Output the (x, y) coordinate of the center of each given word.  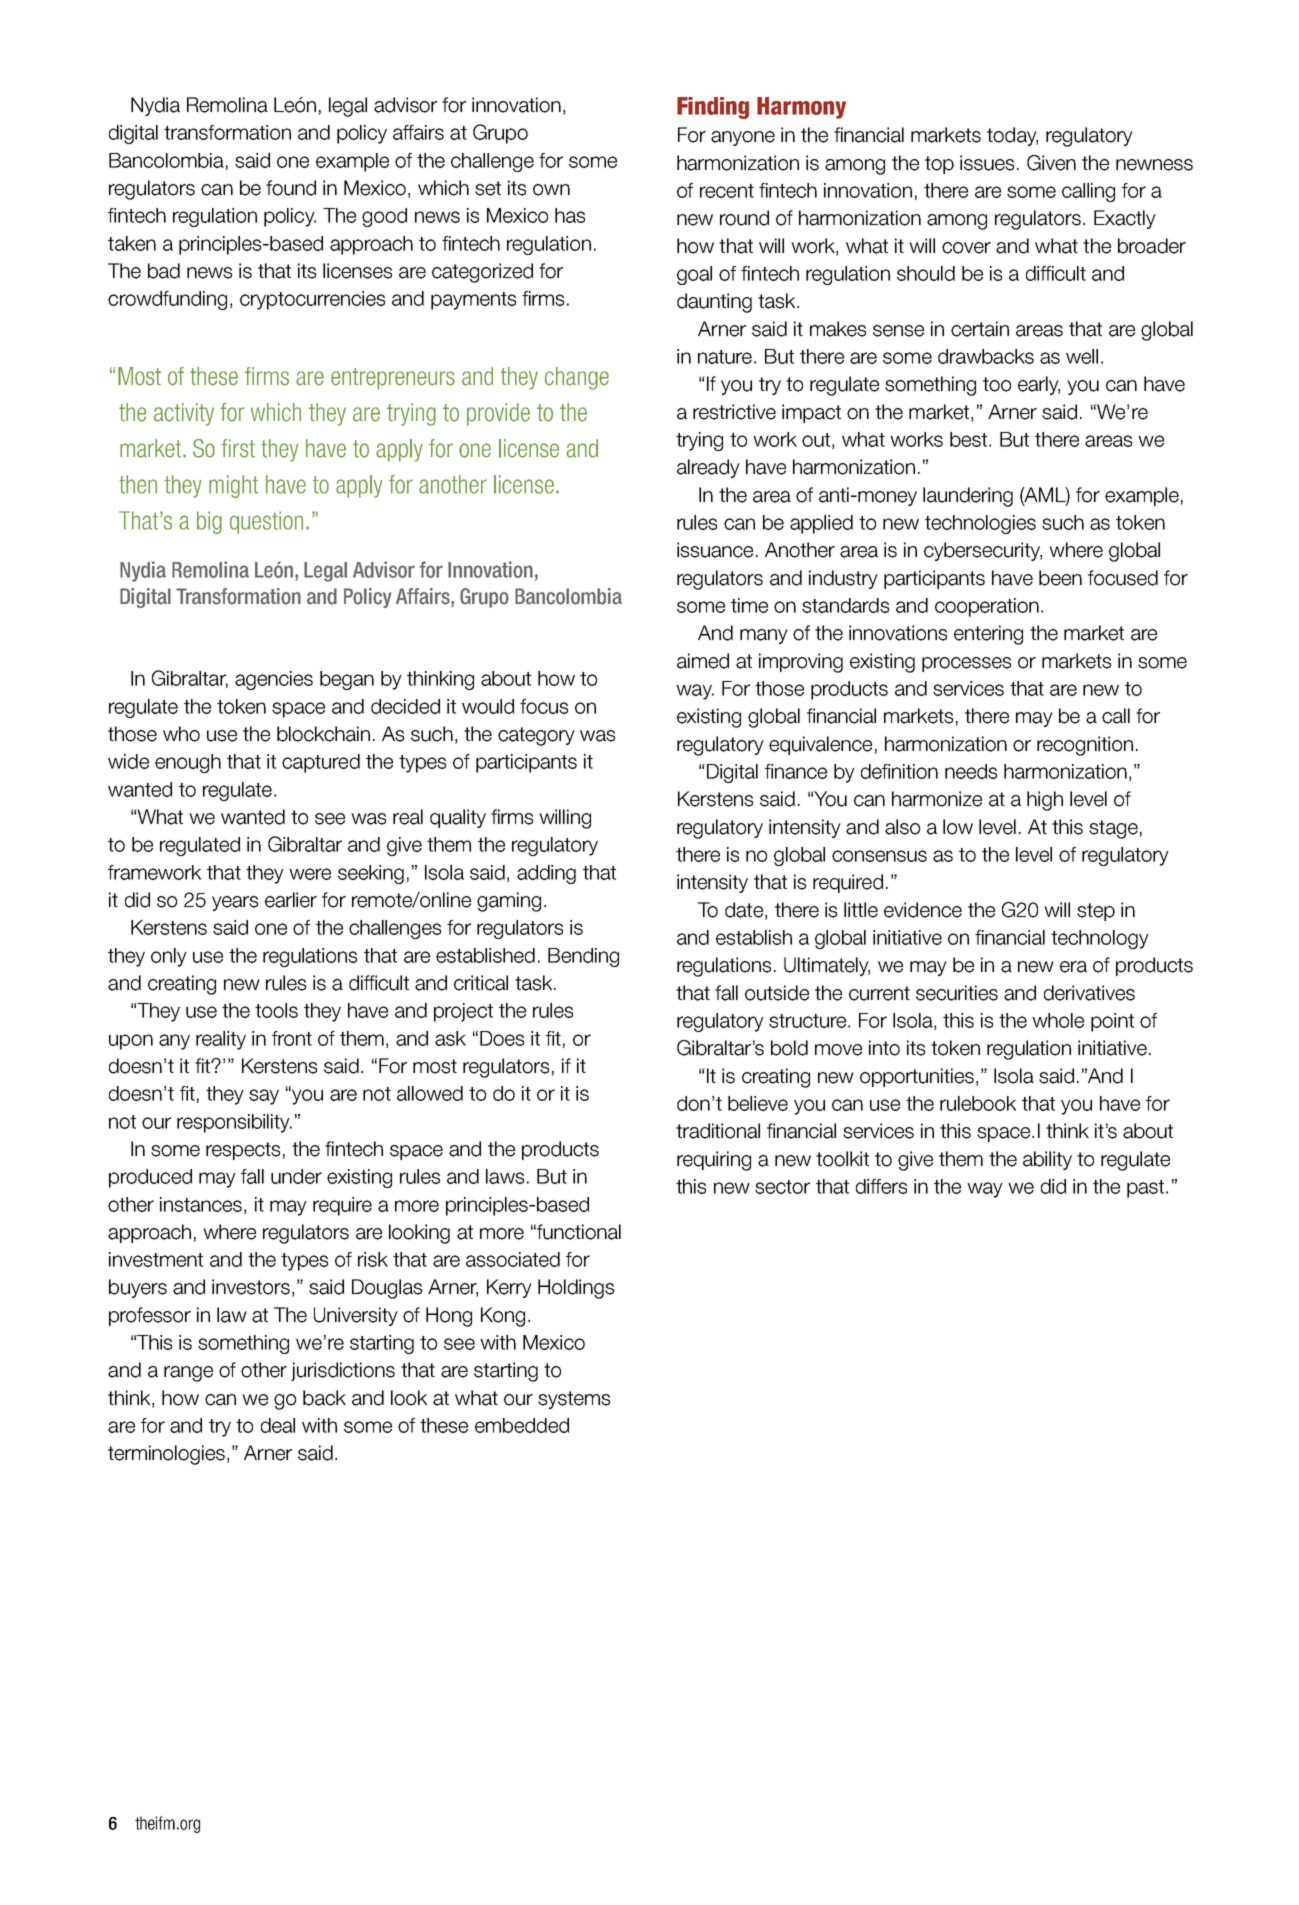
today (1012, 136)
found (291, 188)
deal (278, 1425)
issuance (715, 550)
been (1060, 578)
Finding (713, 108)
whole (1058, 1020)
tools (276, 1010)
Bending (583, 957)
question (266, 522)
